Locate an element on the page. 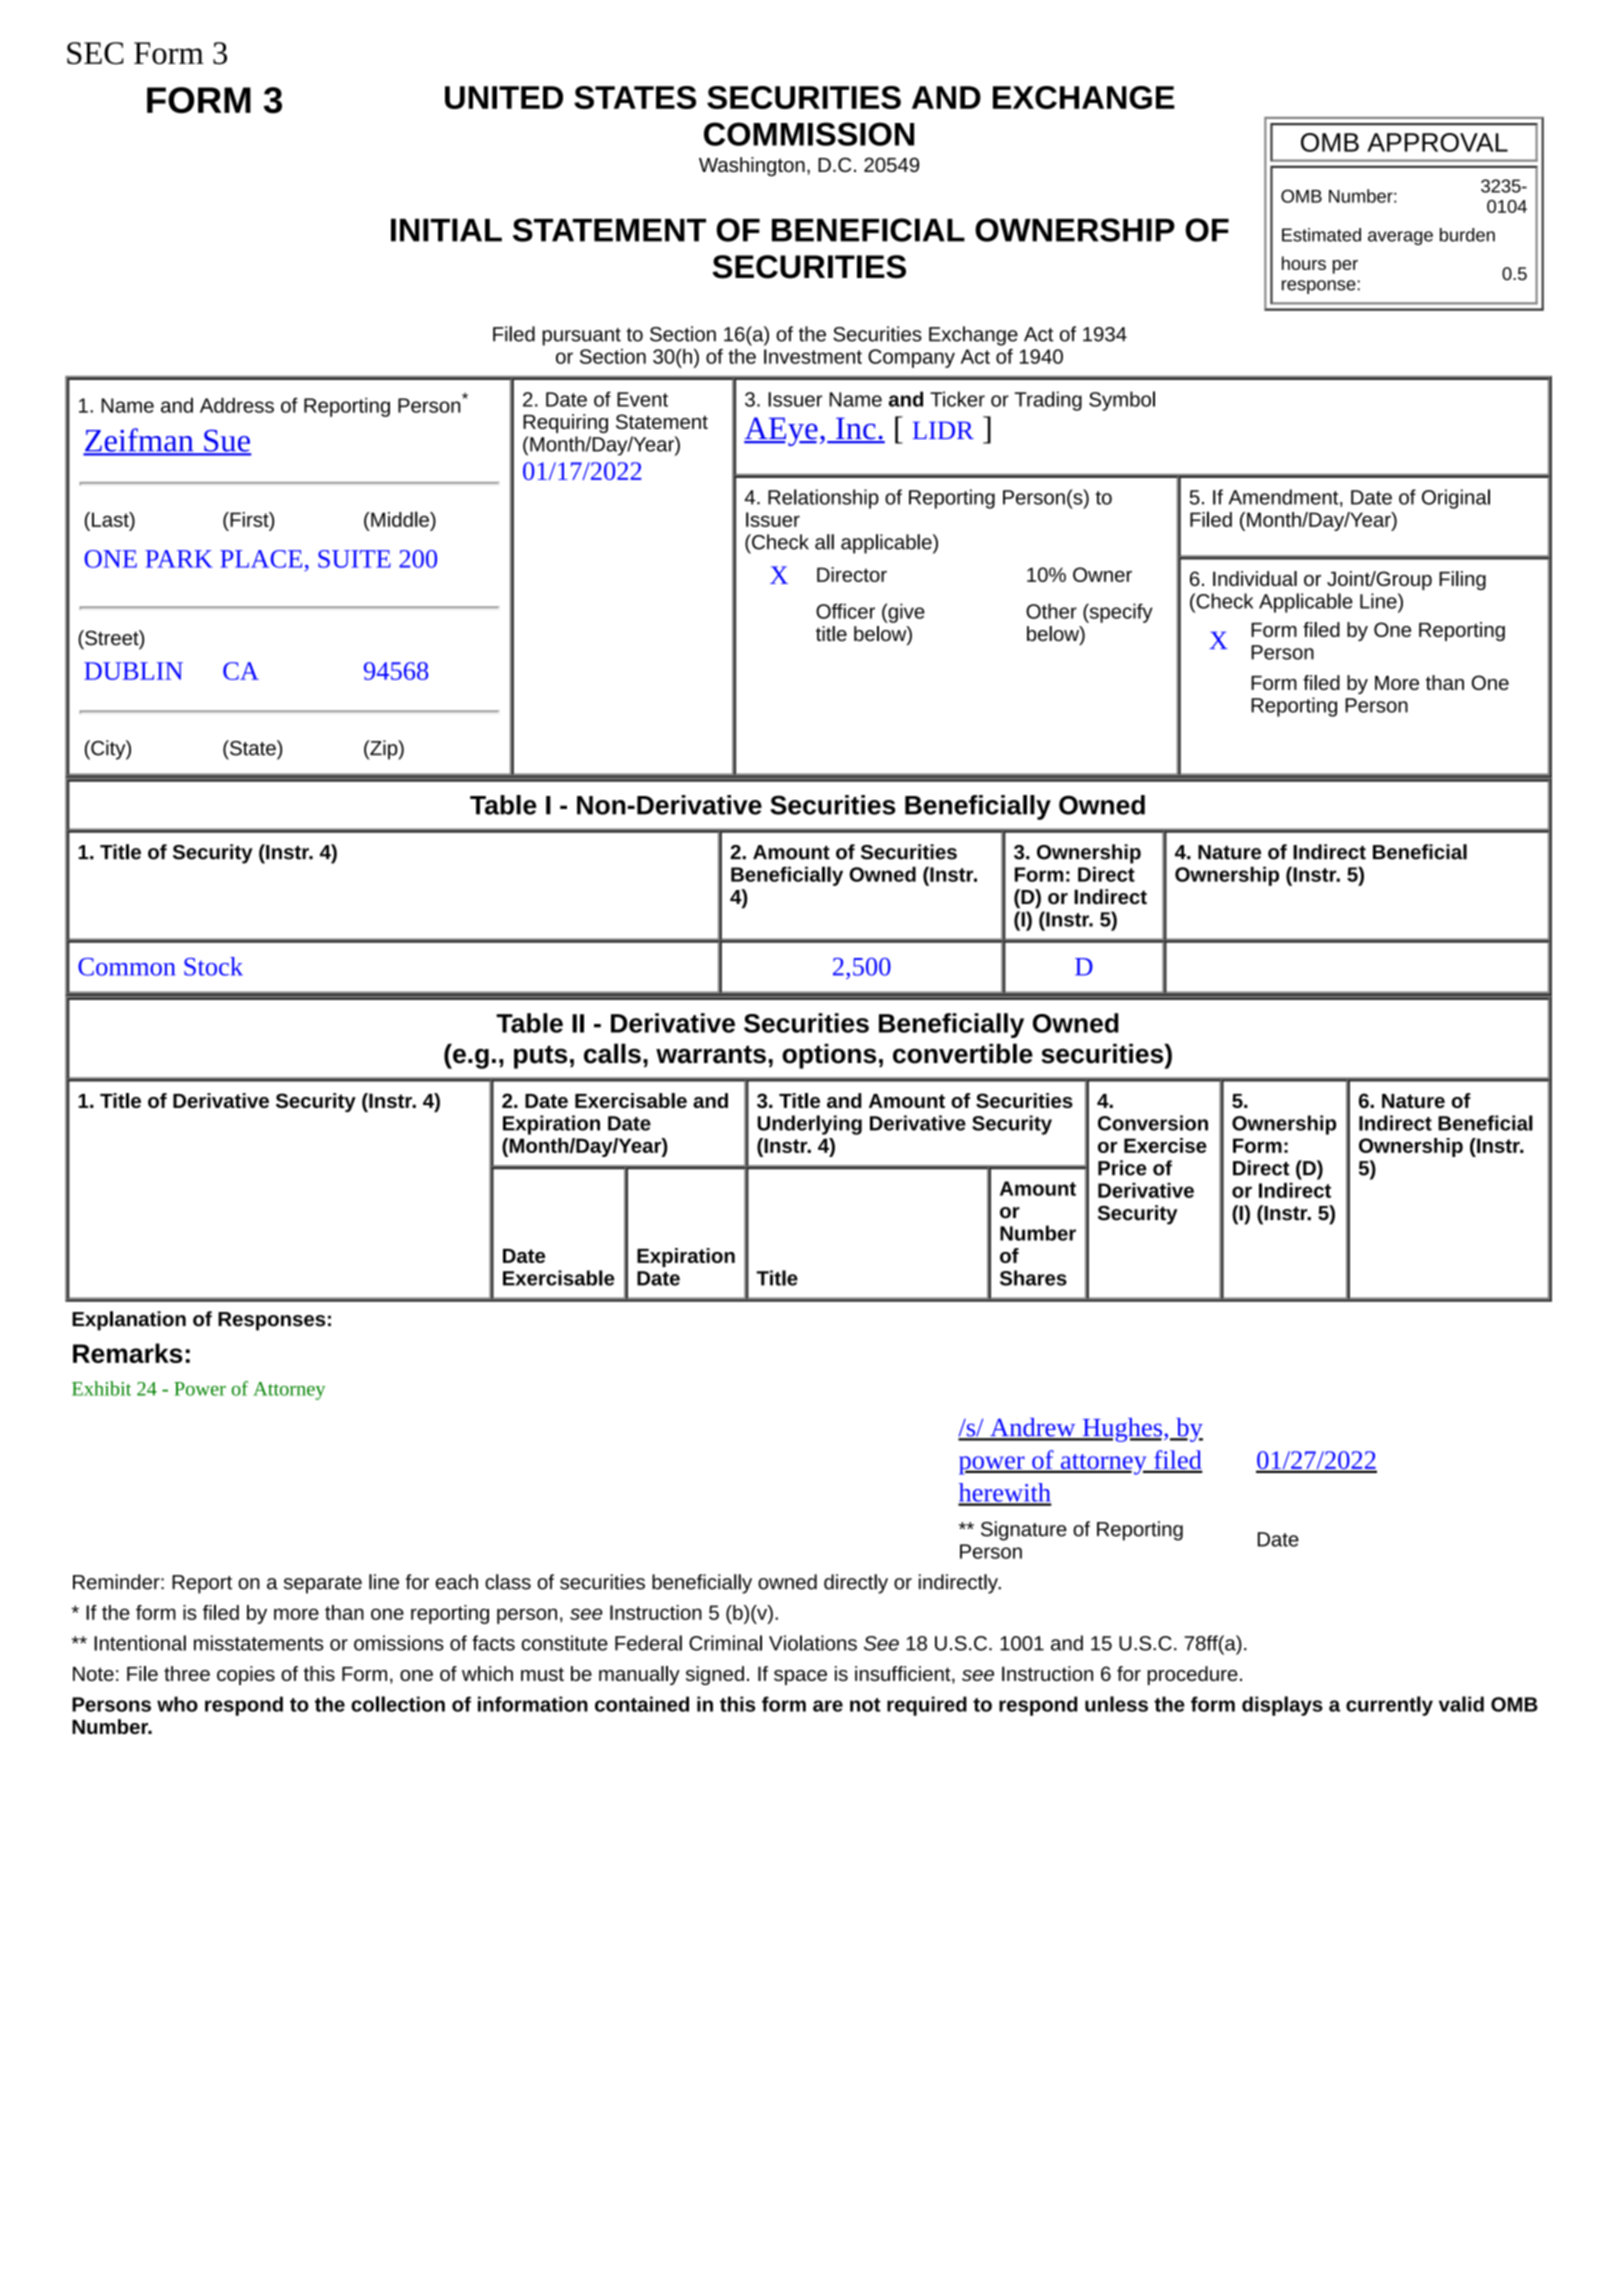 The width and height of the page is (1617, 2288). Individual is located at coordinates (1255, 578).
